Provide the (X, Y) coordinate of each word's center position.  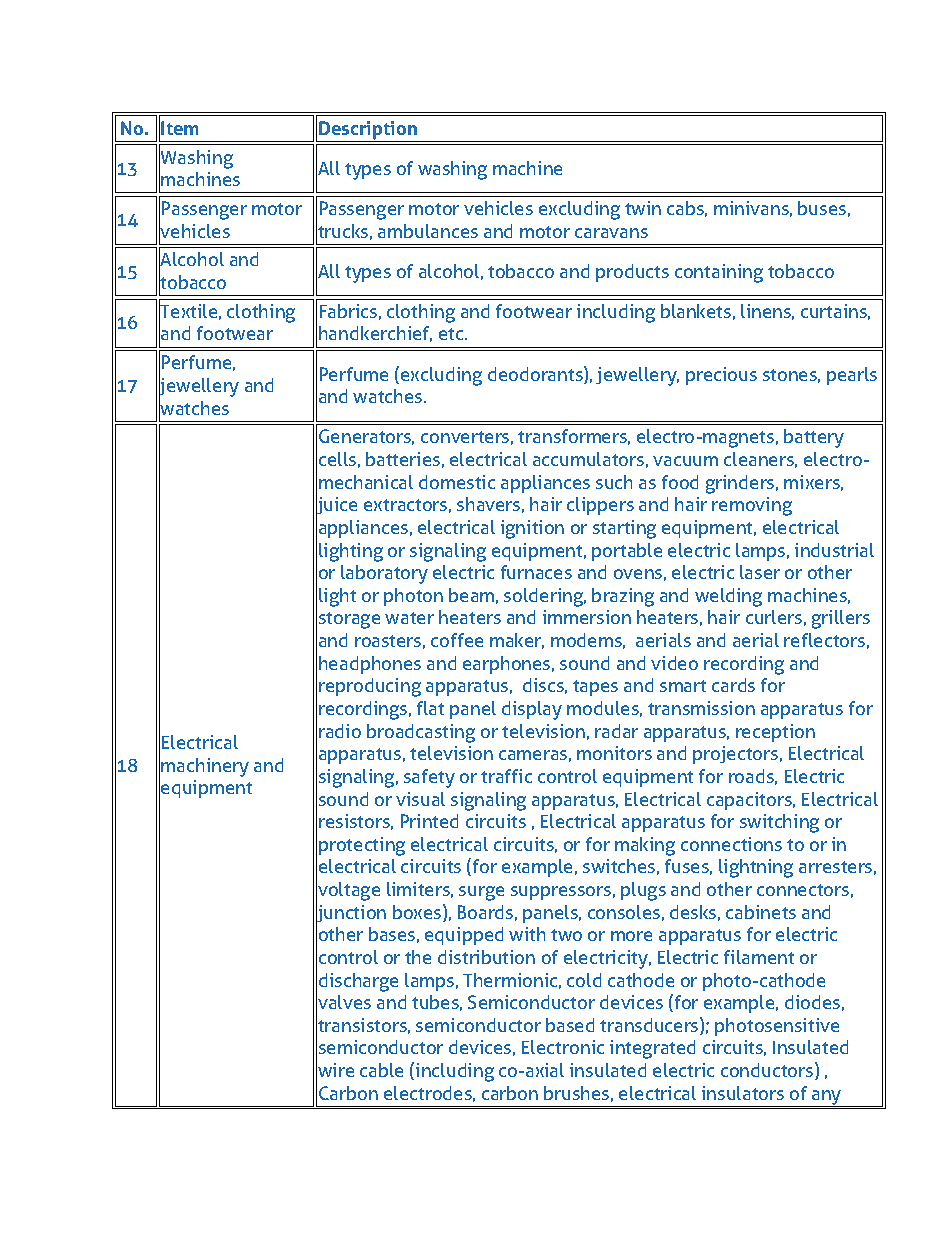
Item (179, 128)
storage (349, 620)
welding (728, 597)
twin (643, 208)
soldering (545, 597)
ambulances (428, 231)
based (570, 1025)
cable (381, 1070)
